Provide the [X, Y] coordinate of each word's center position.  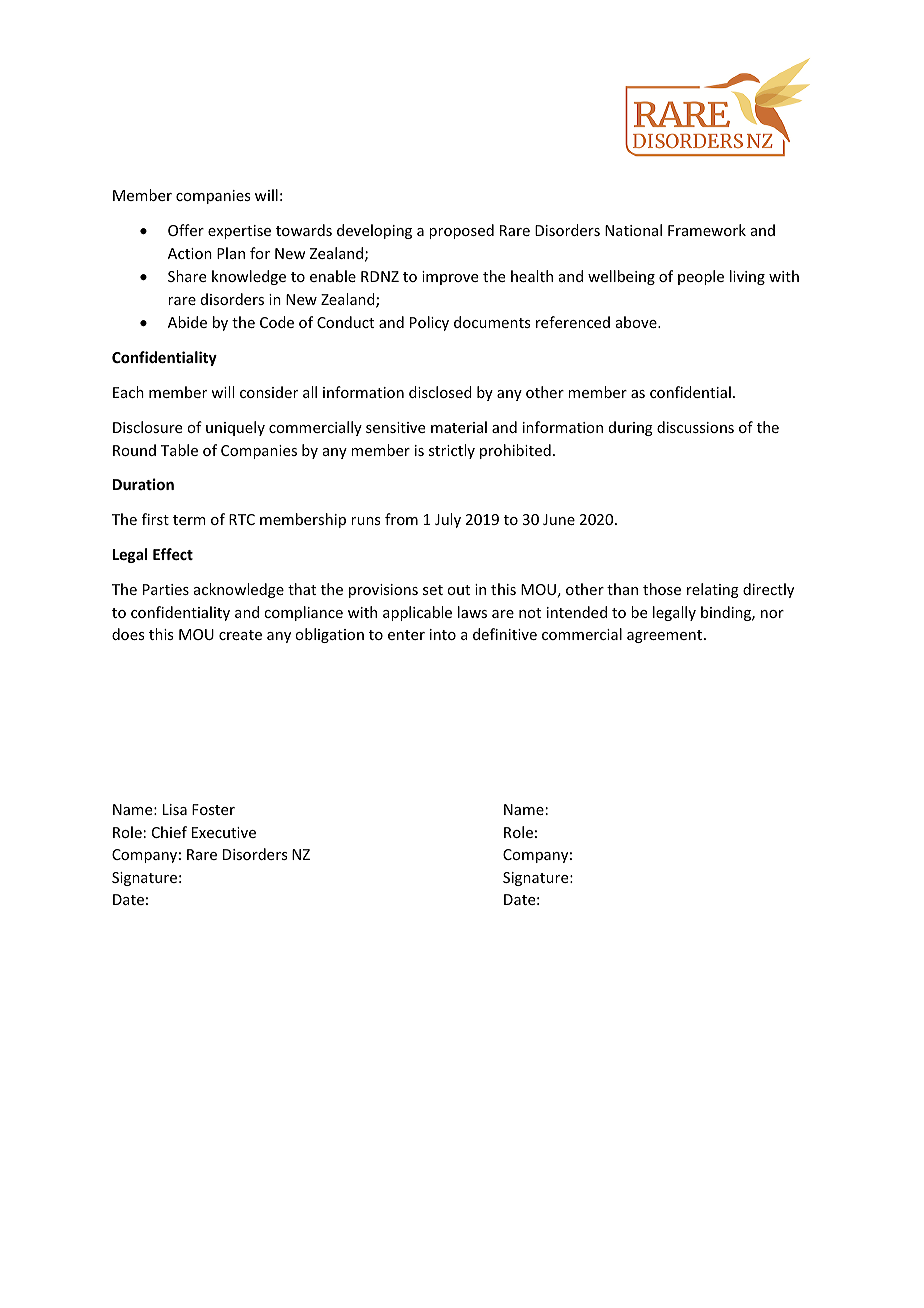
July [448, 520]
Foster [213, 809]
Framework [707, 230]
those [662, 589]
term [189, 520]
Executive [224, 832]
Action [190, 253]
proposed [461, 231]
